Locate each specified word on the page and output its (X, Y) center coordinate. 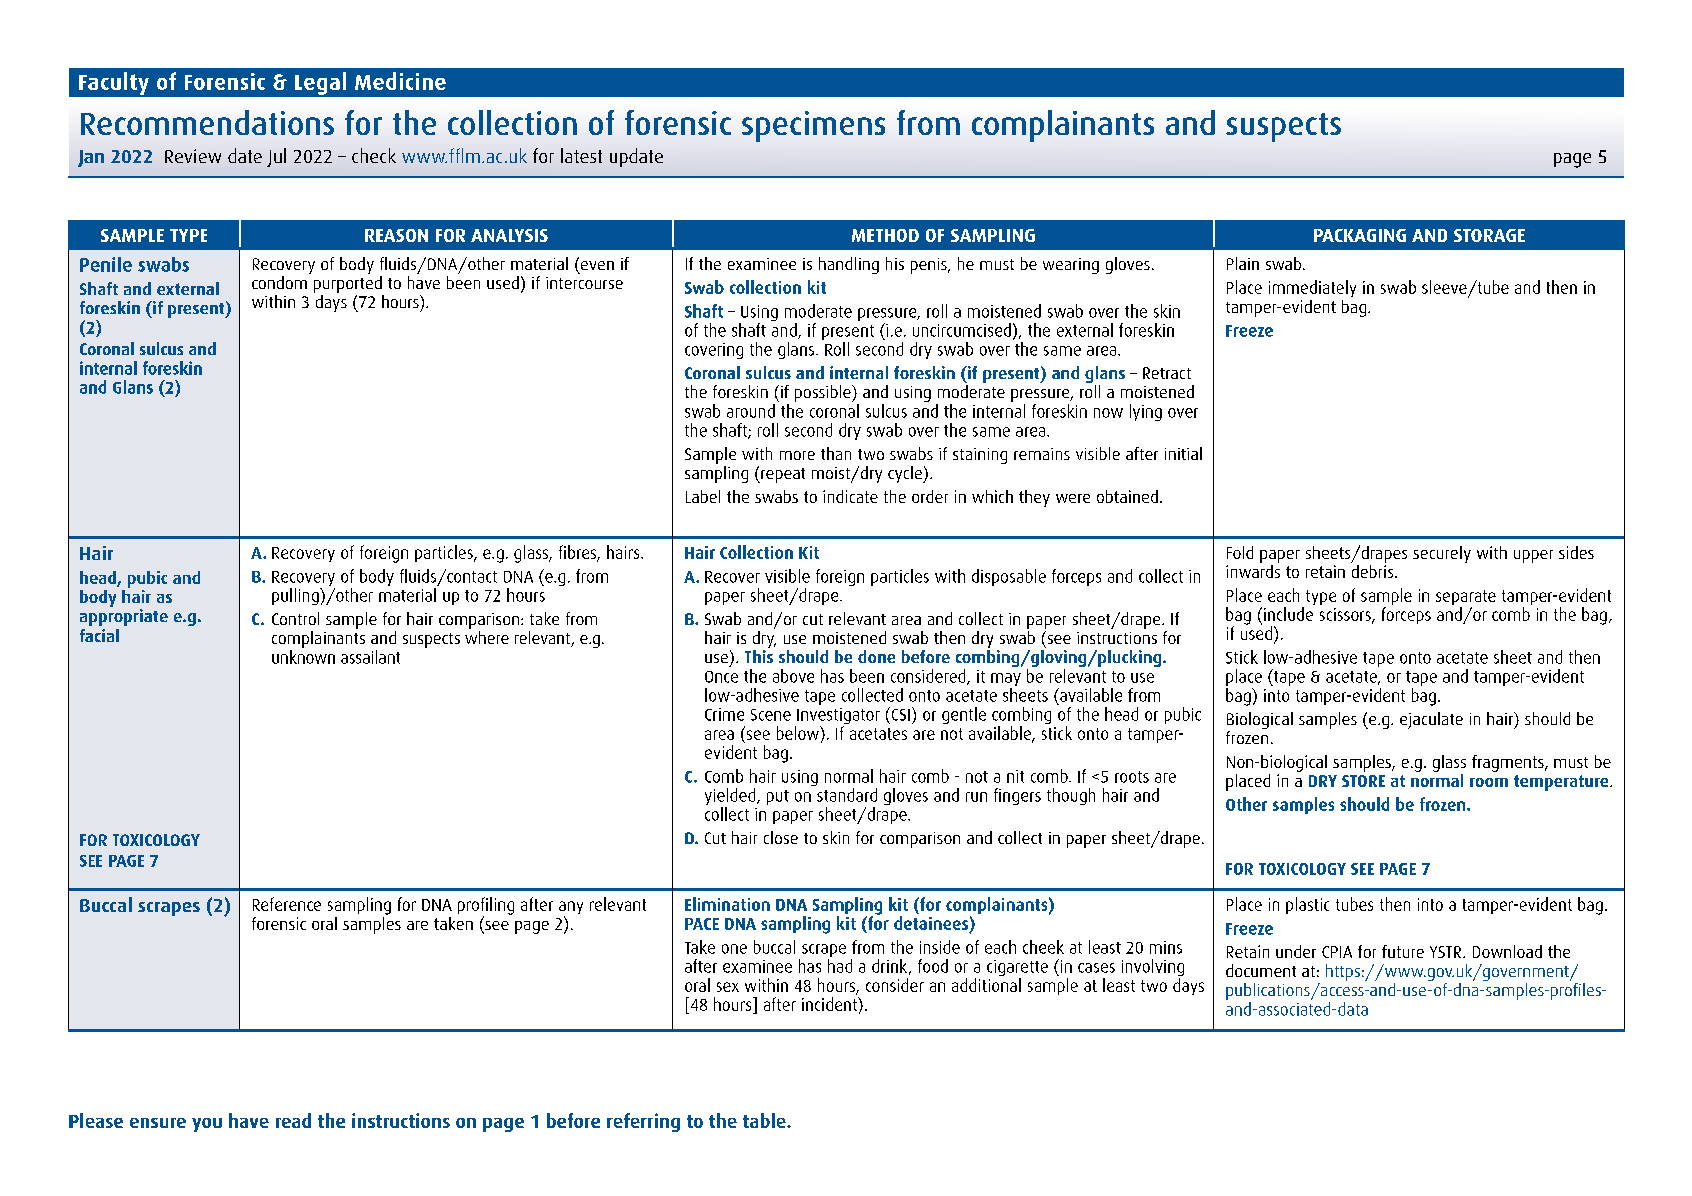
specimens (813, 126)
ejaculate (1431, 720)
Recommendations (207, 122)
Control (295, 618)
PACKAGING (1360, 235)
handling (849, 265)
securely (1442, 554)
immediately (1312, 288)
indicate (850, 496)
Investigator (837, 717)
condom (279, 282)
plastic (1307, 905)
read (293, 1120)
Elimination (727, 904)
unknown (303, 657)
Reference (287, 904)
